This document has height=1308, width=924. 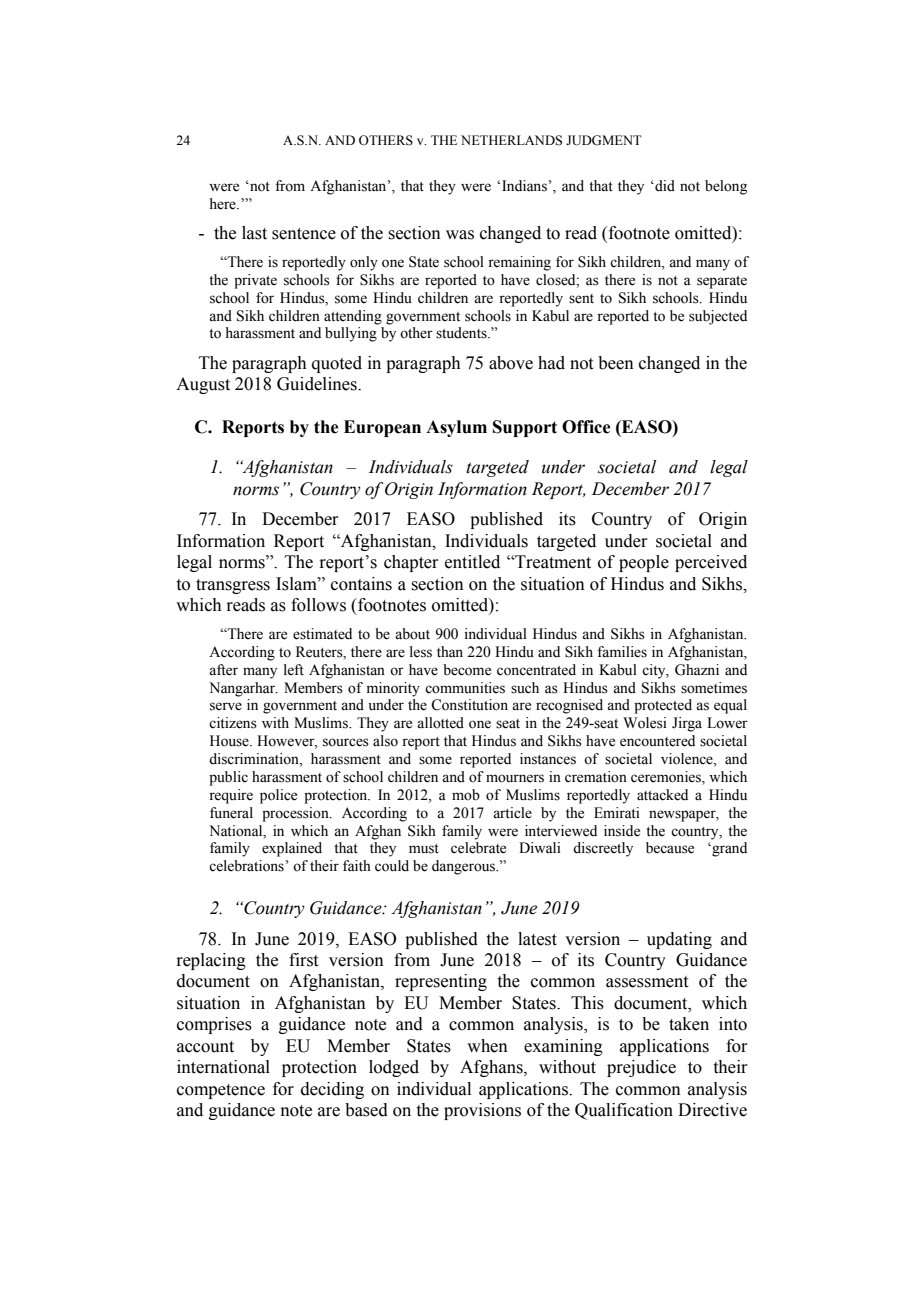 I want to click on last, so click(x=254, y=233).
